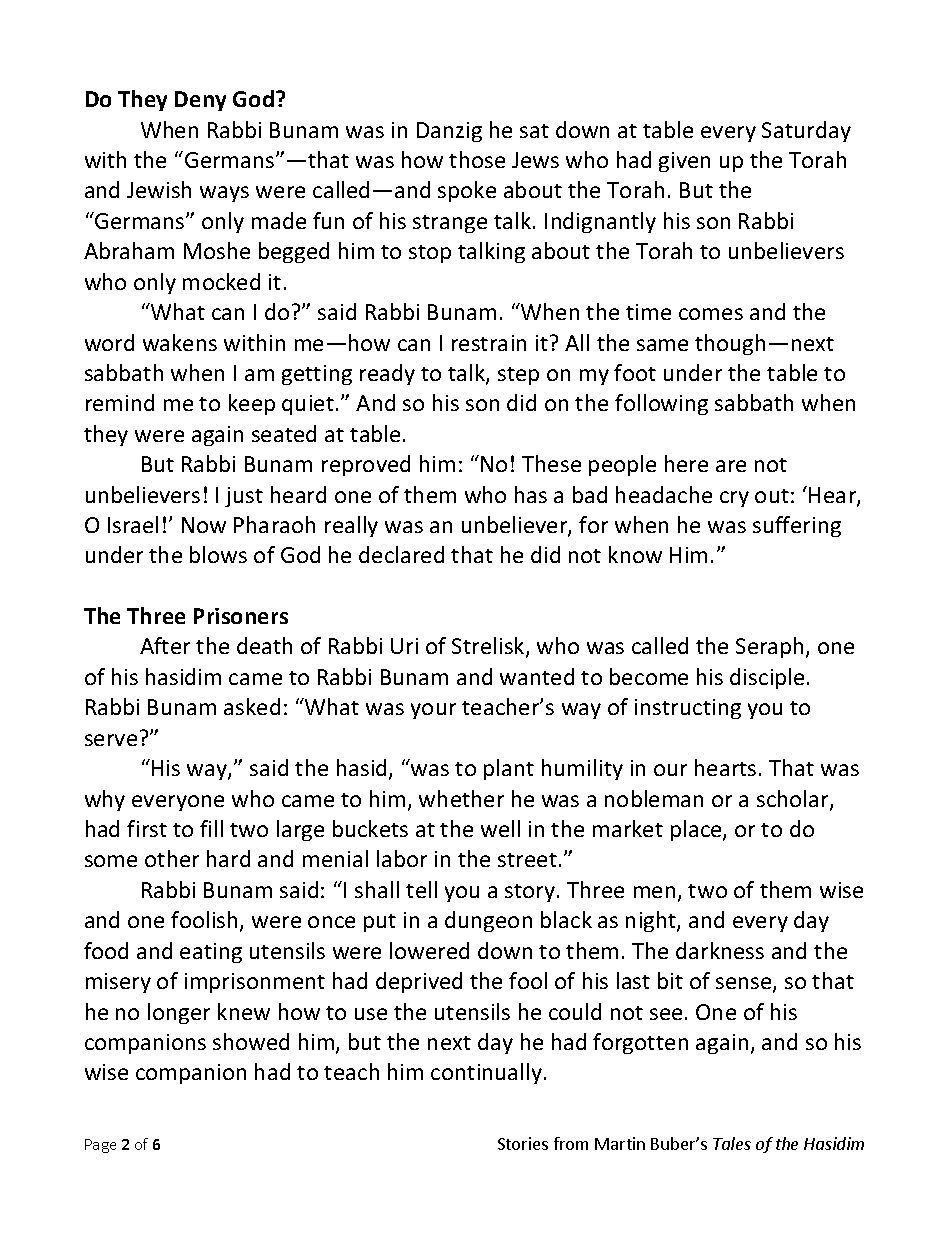  I want to click on given, so click(684, 162).
